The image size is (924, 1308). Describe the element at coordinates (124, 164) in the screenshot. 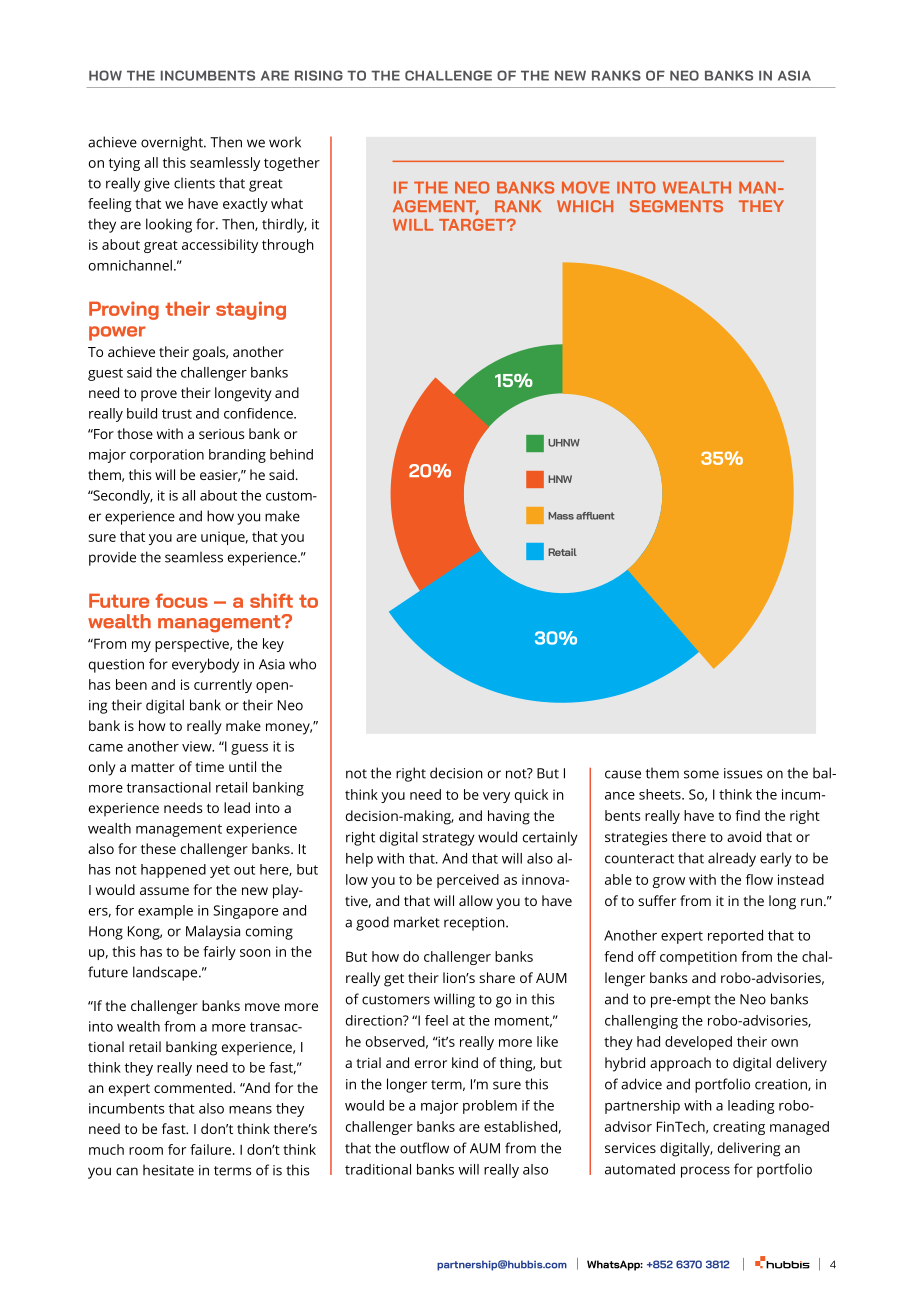

I see `tying` at that location.
